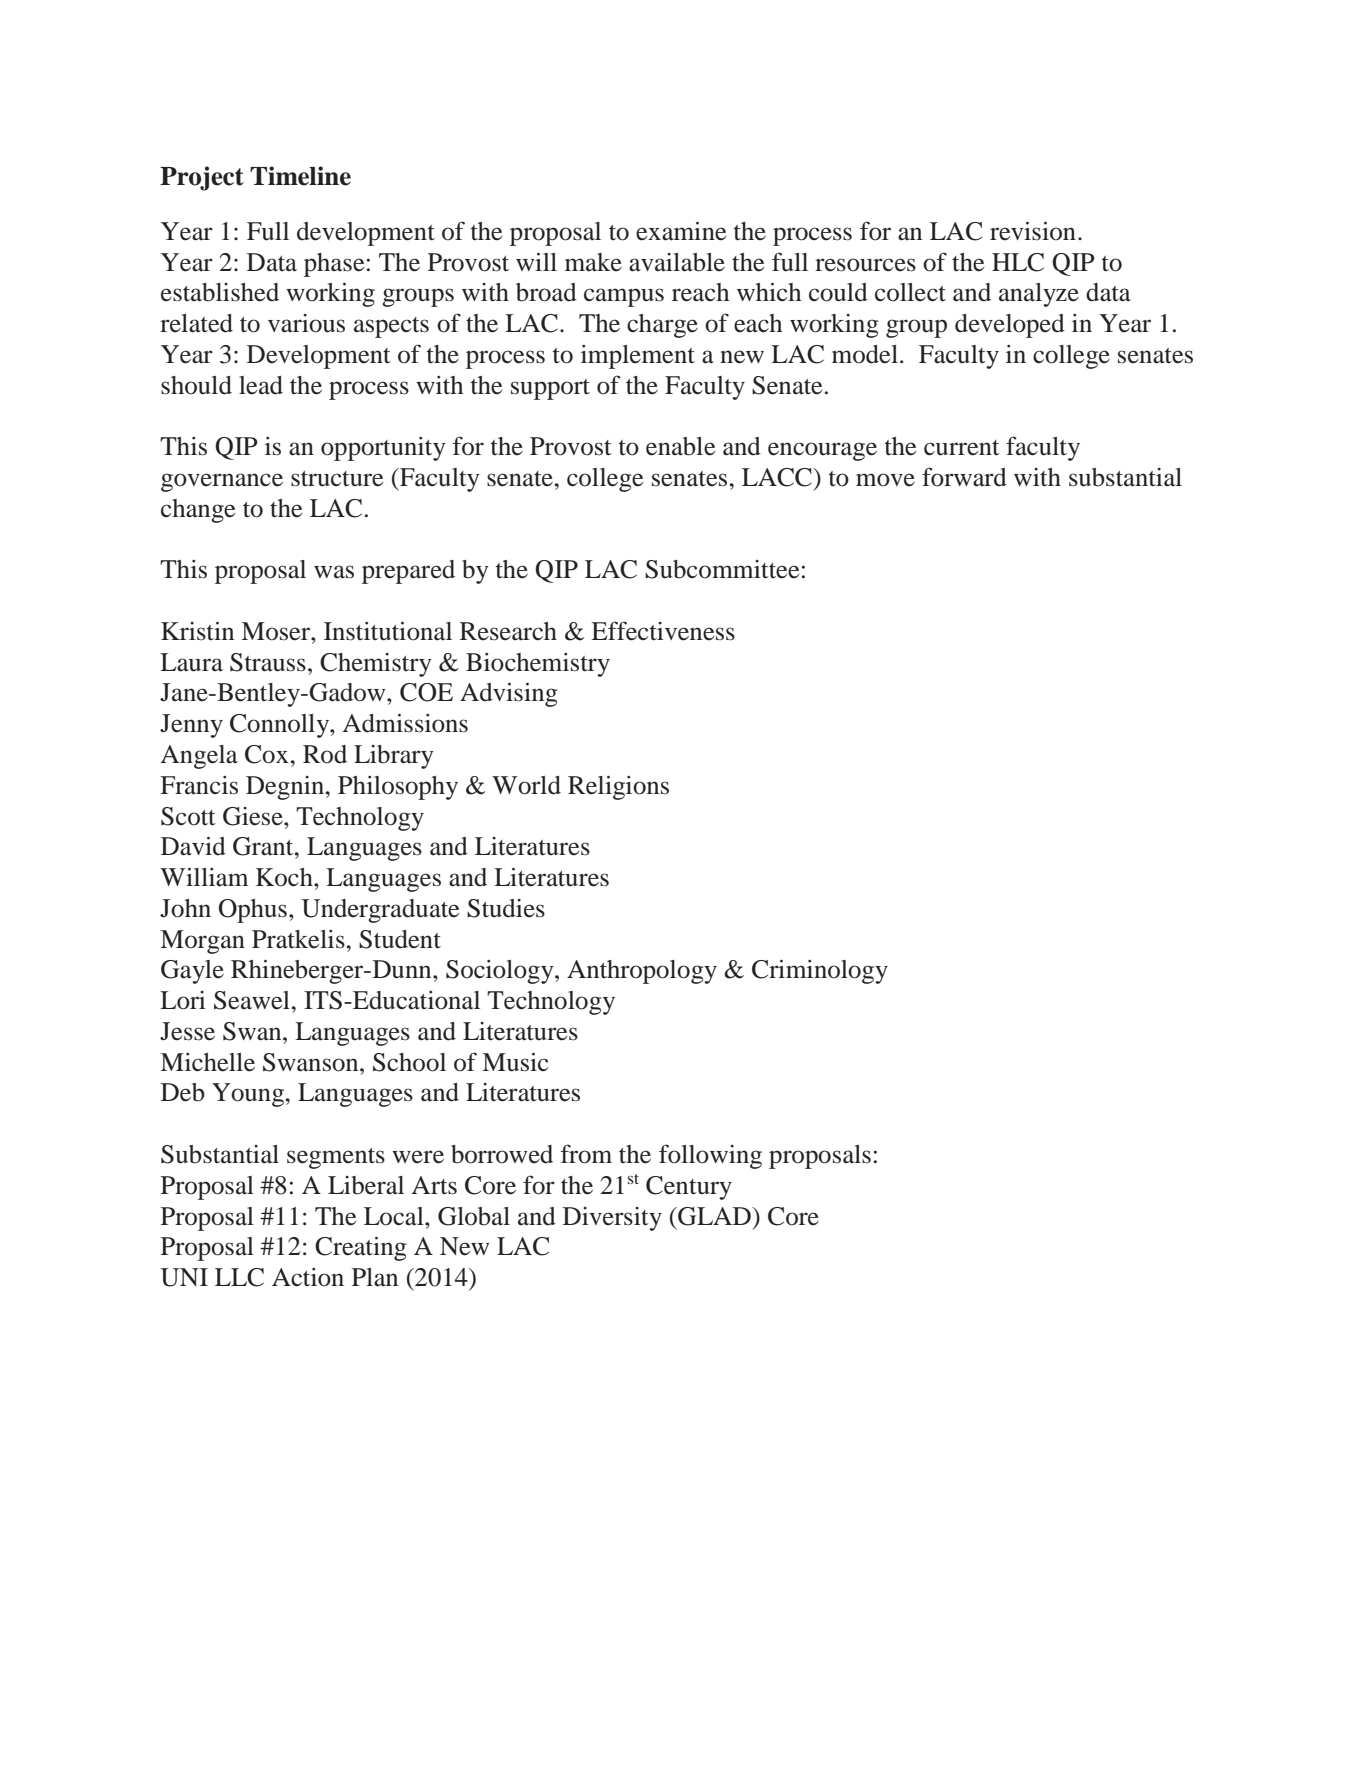 Image resolution: width=1365 pixels, height=1766 pixels. Describe the element at coordinates (612, 1219) in the image. I see `Diversity` at that location.
